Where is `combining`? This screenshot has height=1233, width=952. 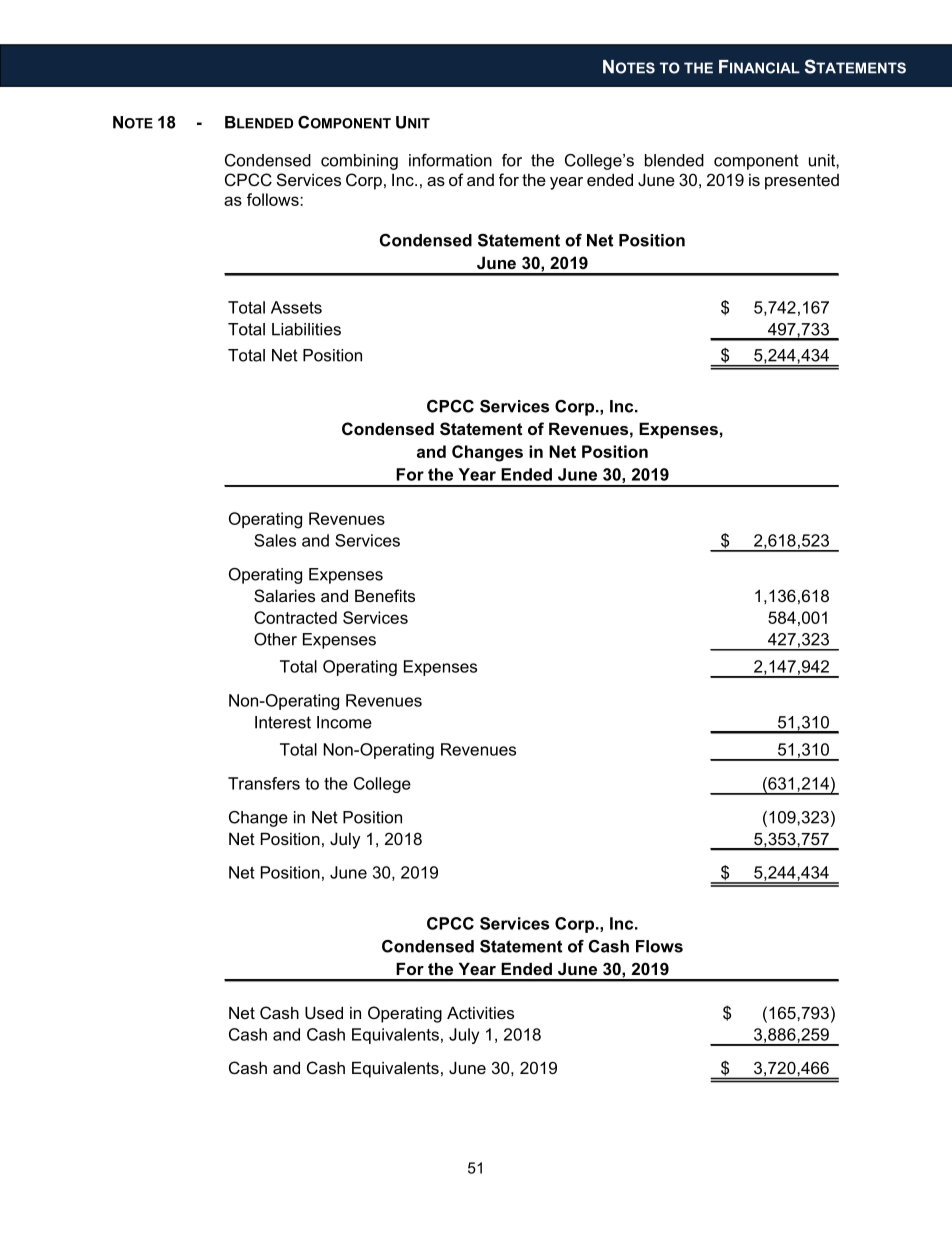 combining is located at coordinates (359, 162).
